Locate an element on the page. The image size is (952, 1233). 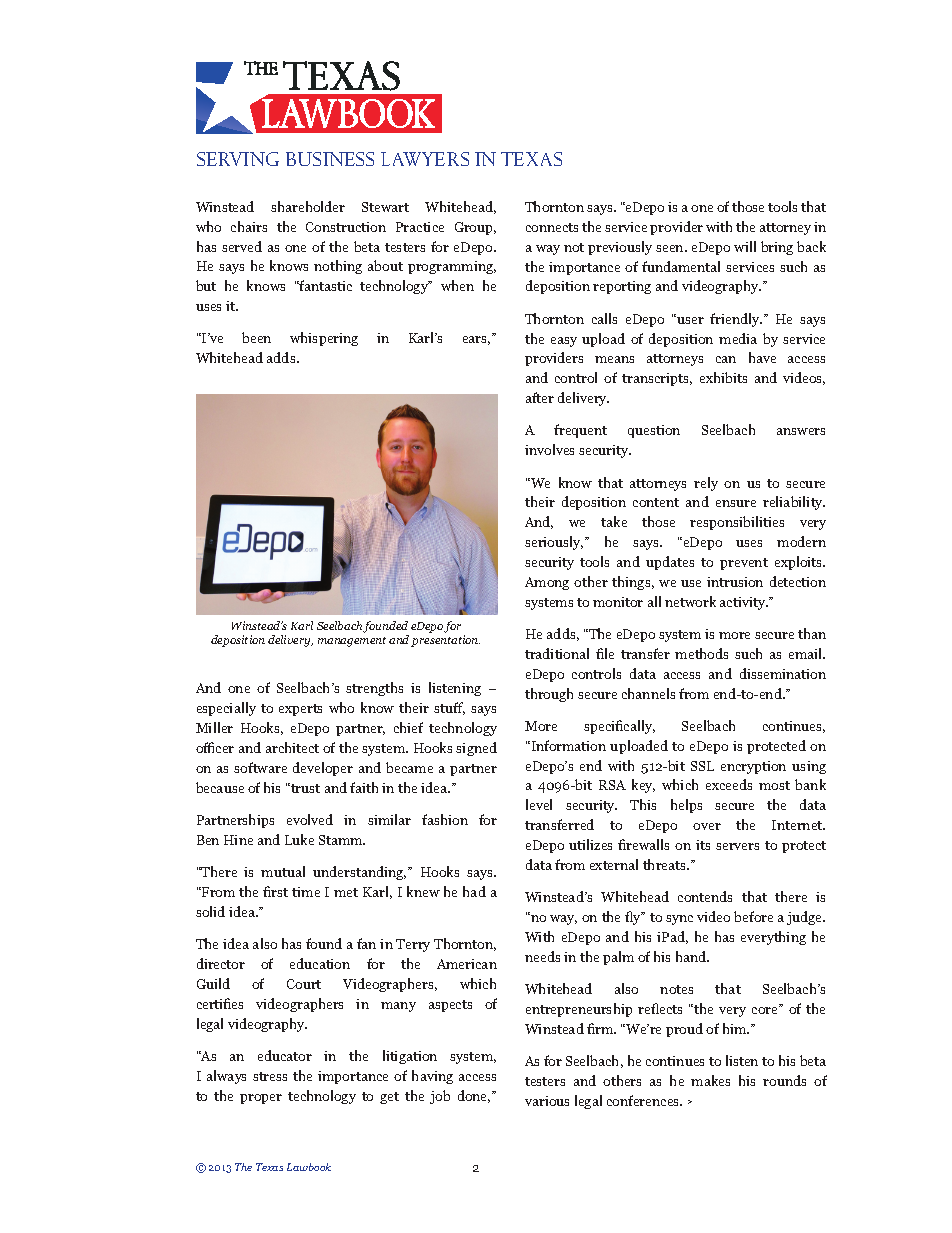
ensure is located at coordinates (736, 503).
